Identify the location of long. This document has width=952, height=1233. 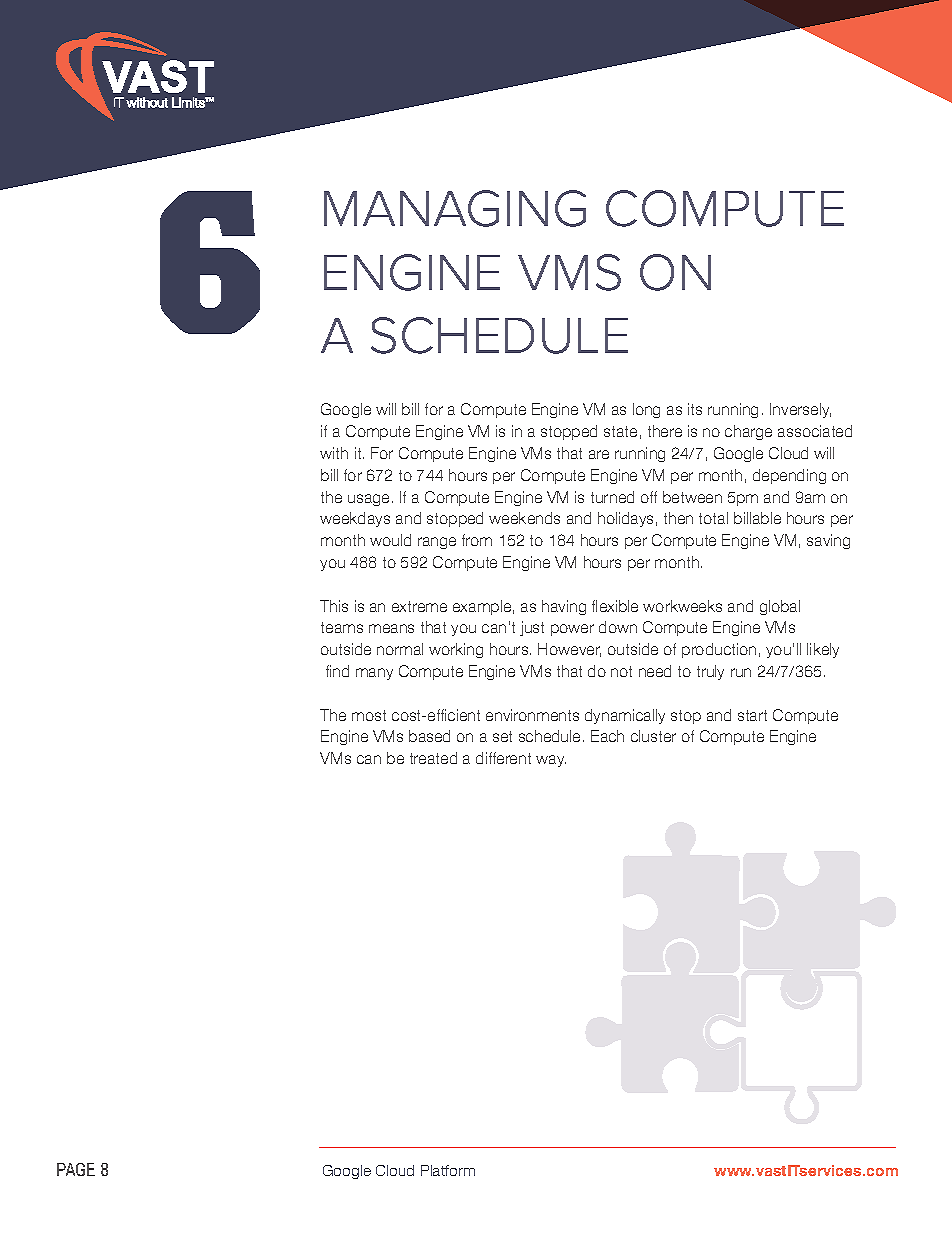
(646, 410).
